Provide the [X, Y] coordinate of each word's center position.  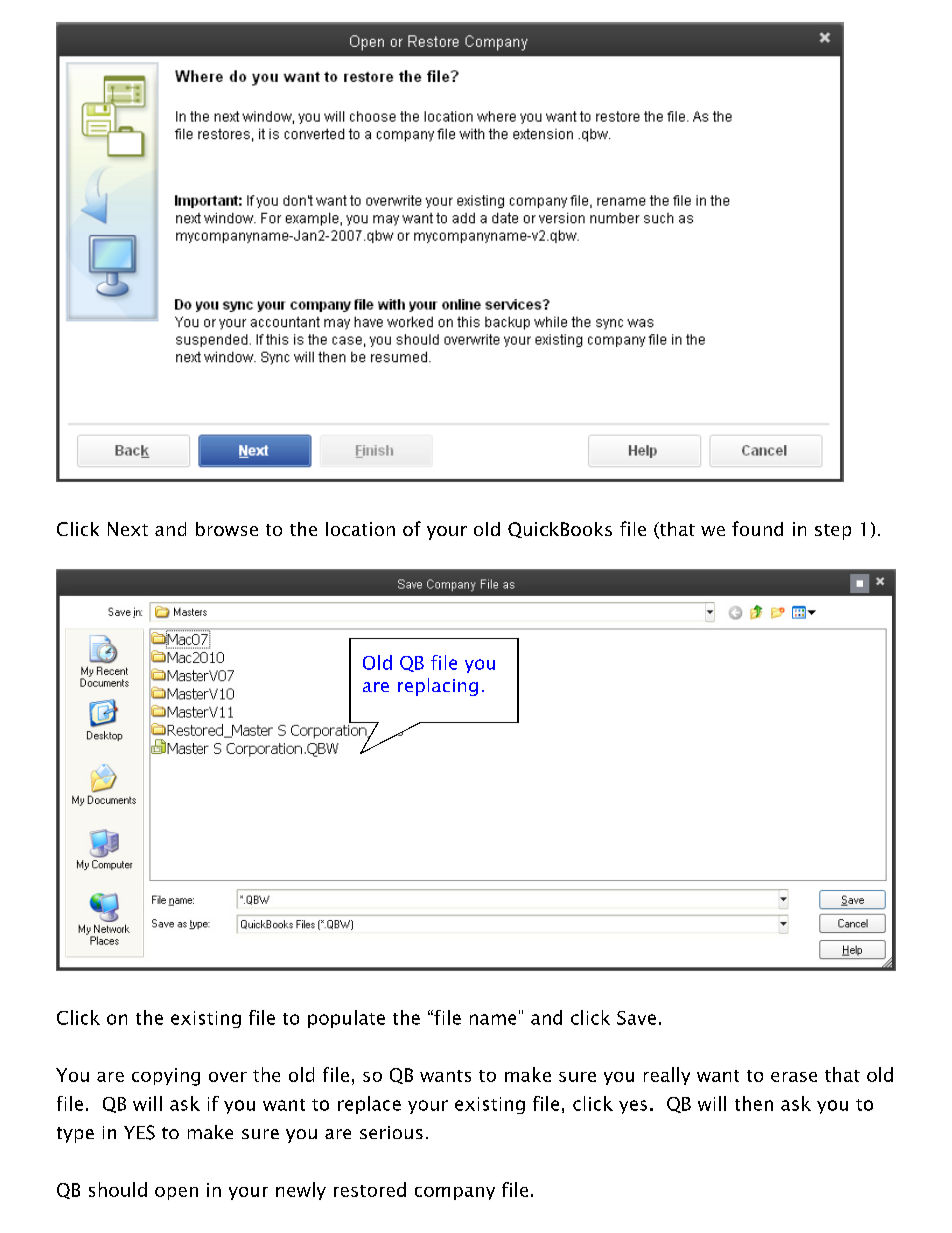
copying [166, 1077]
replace [369, 1105]
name [493, 1019]
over [228, 1077]
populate [346, 1019]
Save [636, 1018]
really [667, 1076]
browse [227, 529]
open [176, 1193]
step [833, 532]
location [360, 529]
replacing [438, 687]
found [757, 528]
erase [794, 1077]
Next [128, 529]
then [754, 1103]
